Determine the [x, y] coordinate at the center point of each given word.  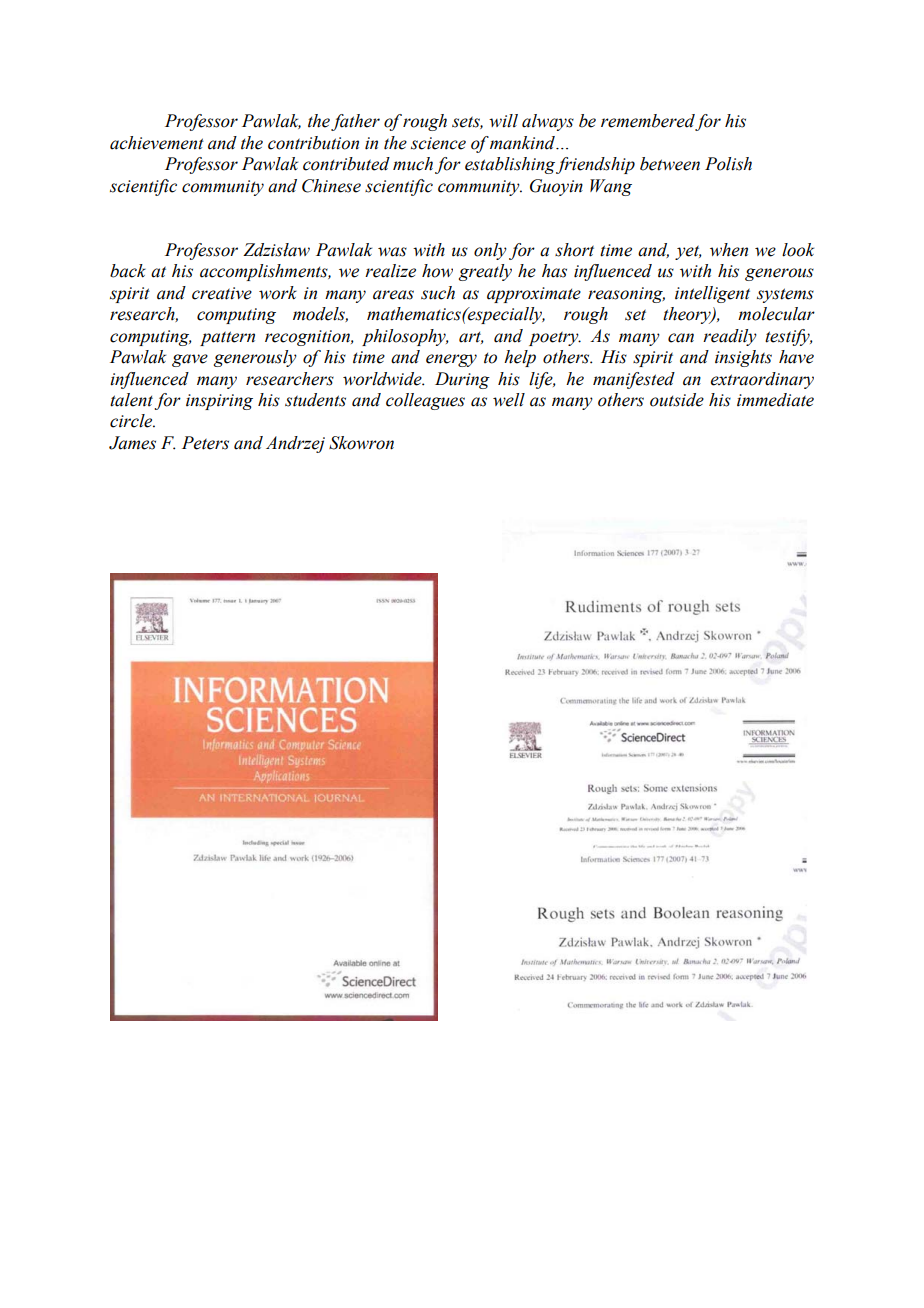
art [471, 338]
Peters [205, 443]
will [503, 121]
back [128, 271]
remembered [648, 122]
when [729, 250]
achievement [157, 143]
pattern [227, 338]
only [490, 251]
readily [730, 337]
